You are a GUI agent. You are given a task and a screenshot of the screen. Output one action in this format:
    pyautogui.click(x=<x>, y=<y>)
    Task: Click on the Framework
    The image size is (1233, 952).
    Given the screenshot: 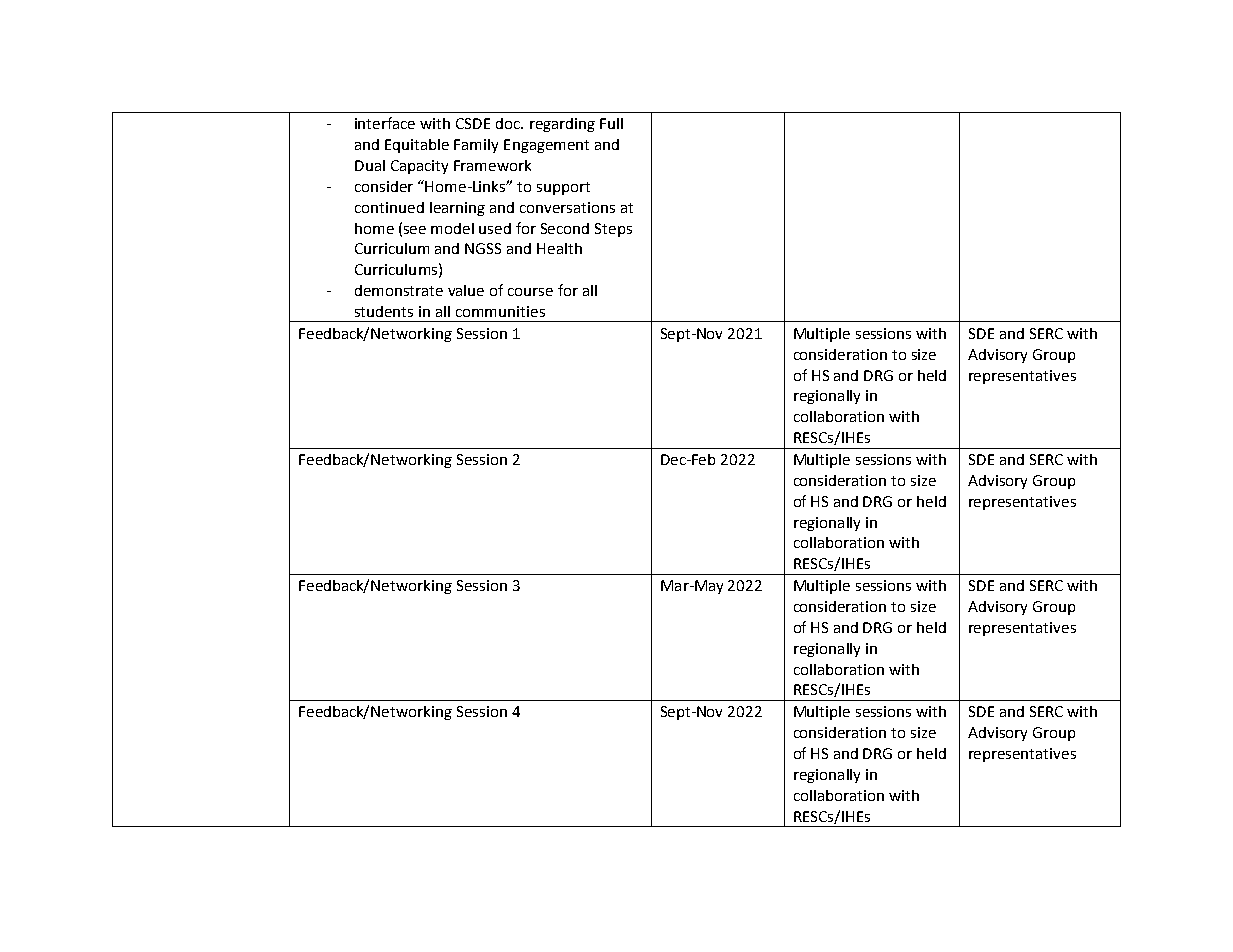 What is the action you would take?
    pyautogui.click(x=492, y=165)
